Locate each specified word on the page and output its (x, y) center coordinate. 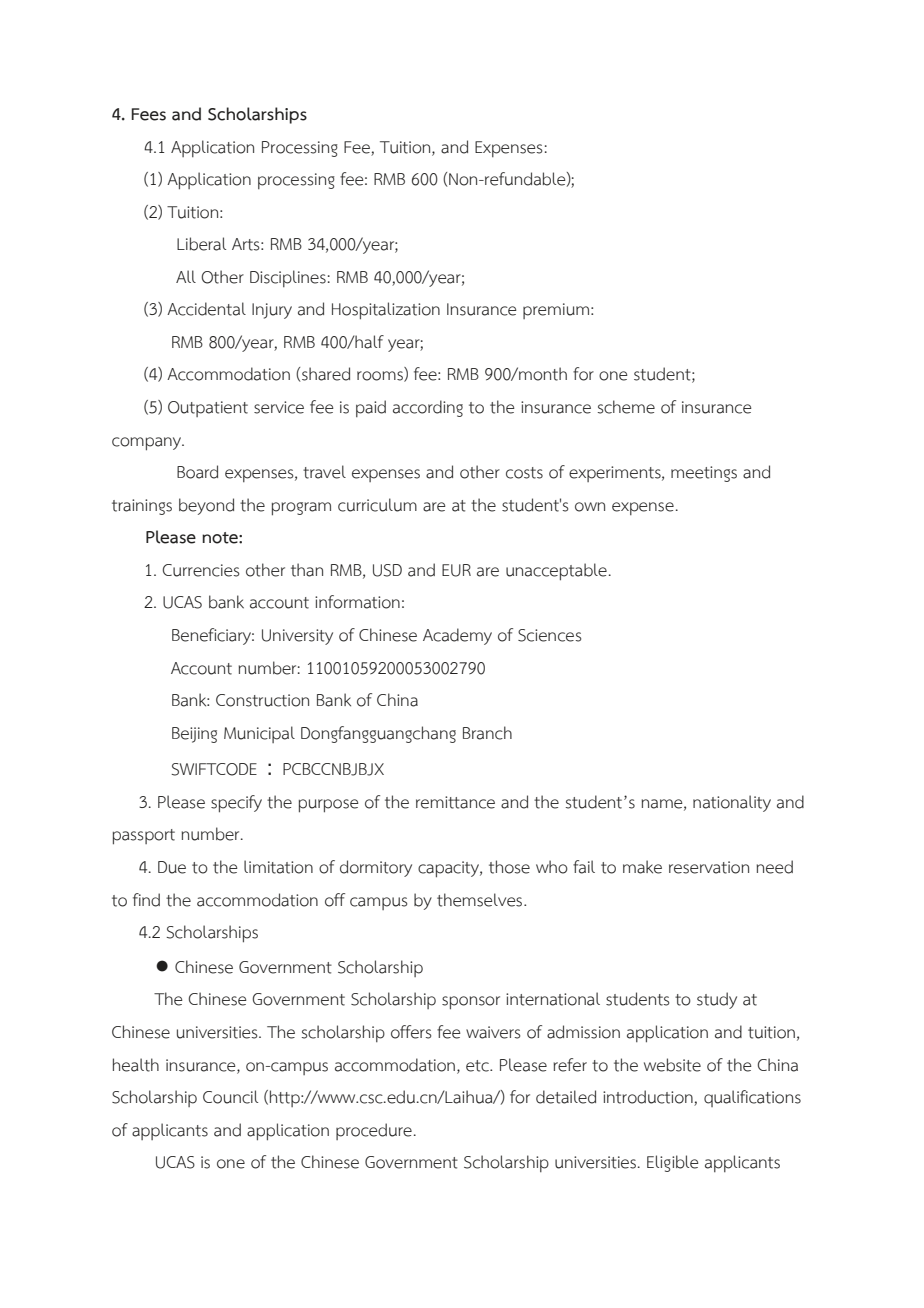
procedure (374, 1131)
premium (556, 311)
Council (230, 1097)
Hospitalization (386, 311)
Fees (148, 114)
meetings (704, 474)
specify (236, 804)
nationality (732, 803)
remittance (455, 802)
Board (197, 472)
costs (524, 473)
